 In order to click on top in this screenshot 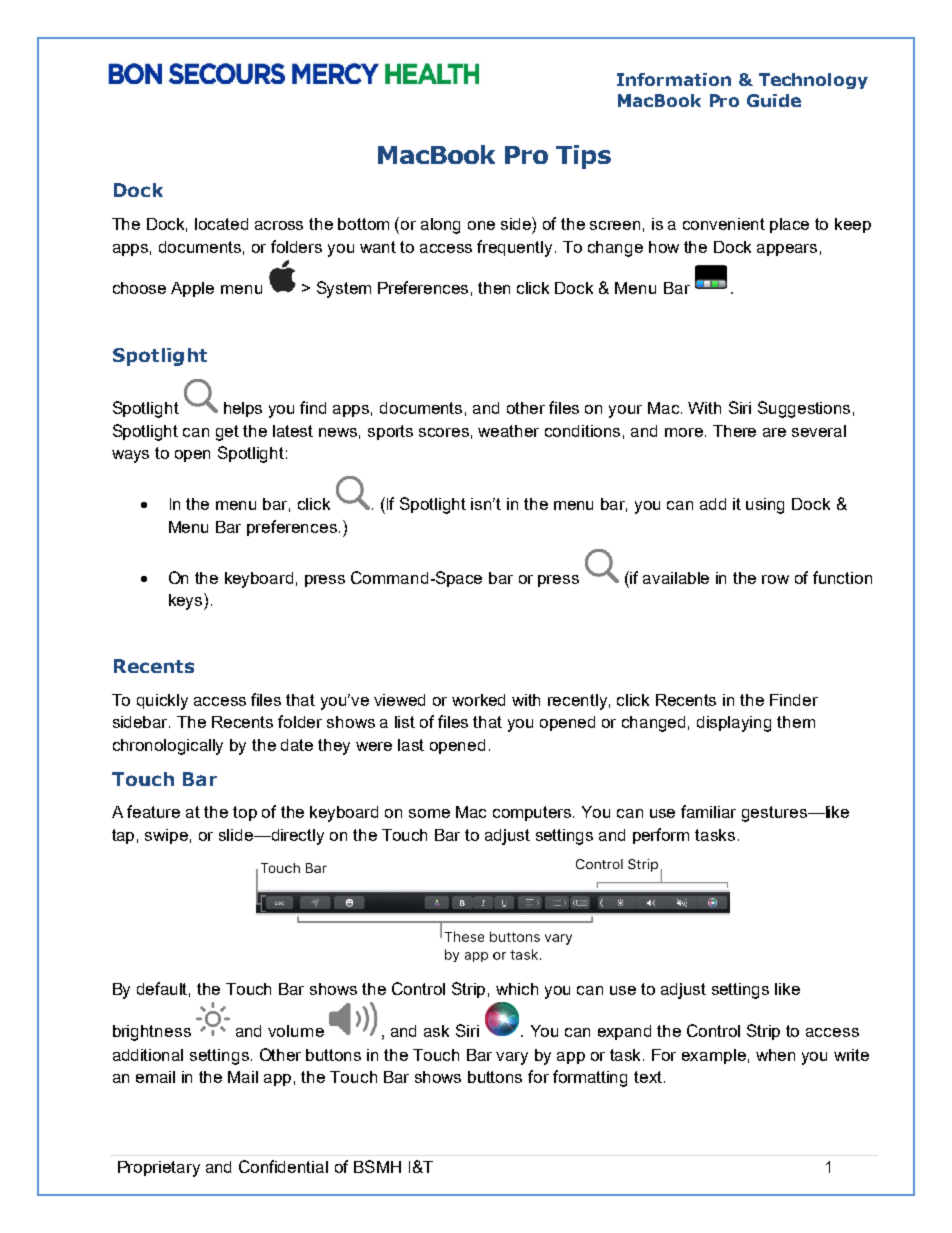, I will do `click(245, 813)`.
